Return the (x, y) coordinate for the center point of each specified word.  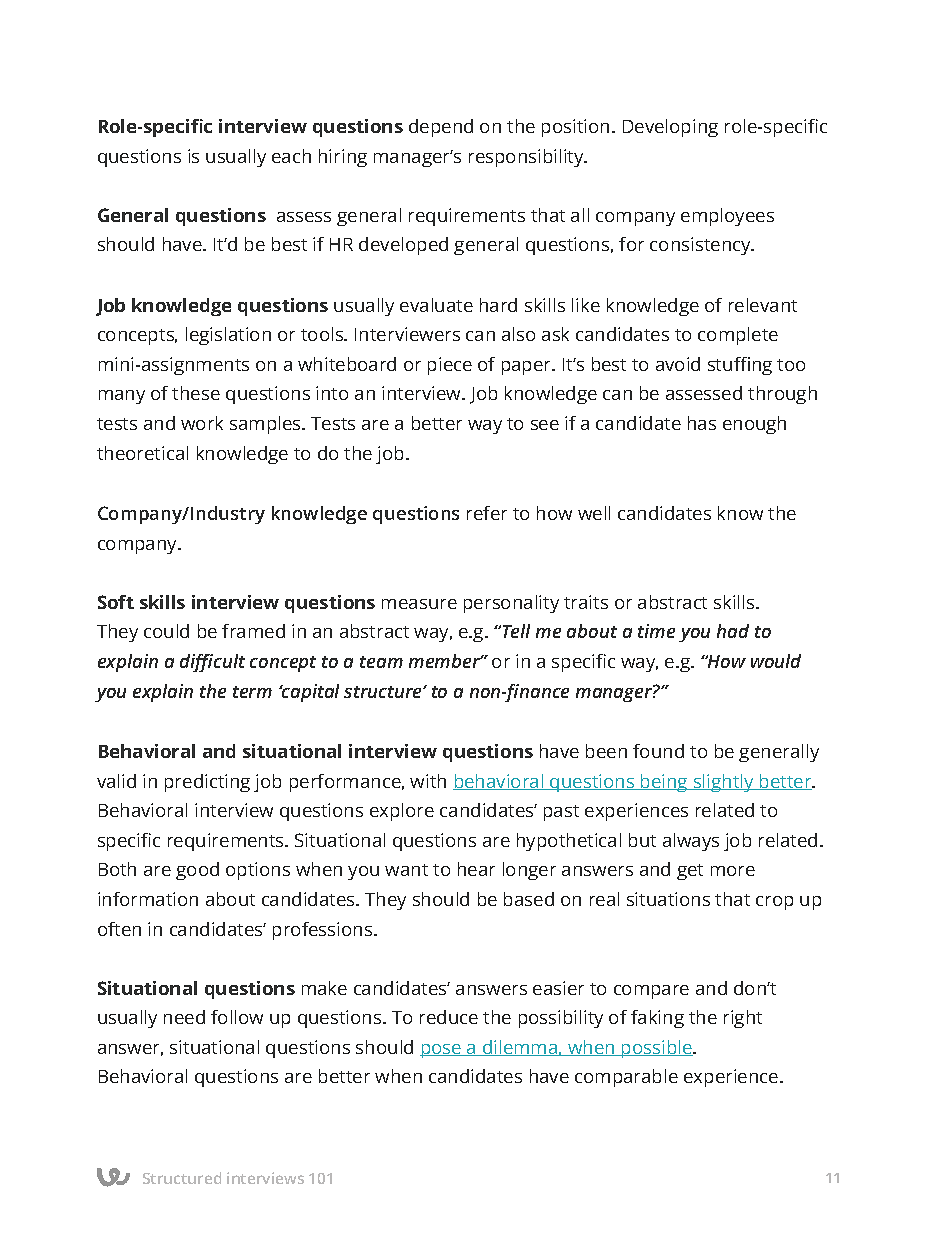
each (291, 156)
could (166, 631)
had (733, 631)
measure (419, 604)
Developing (670, 128)
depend (441, 128)
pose (442, 1051)
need (184, 1017)
